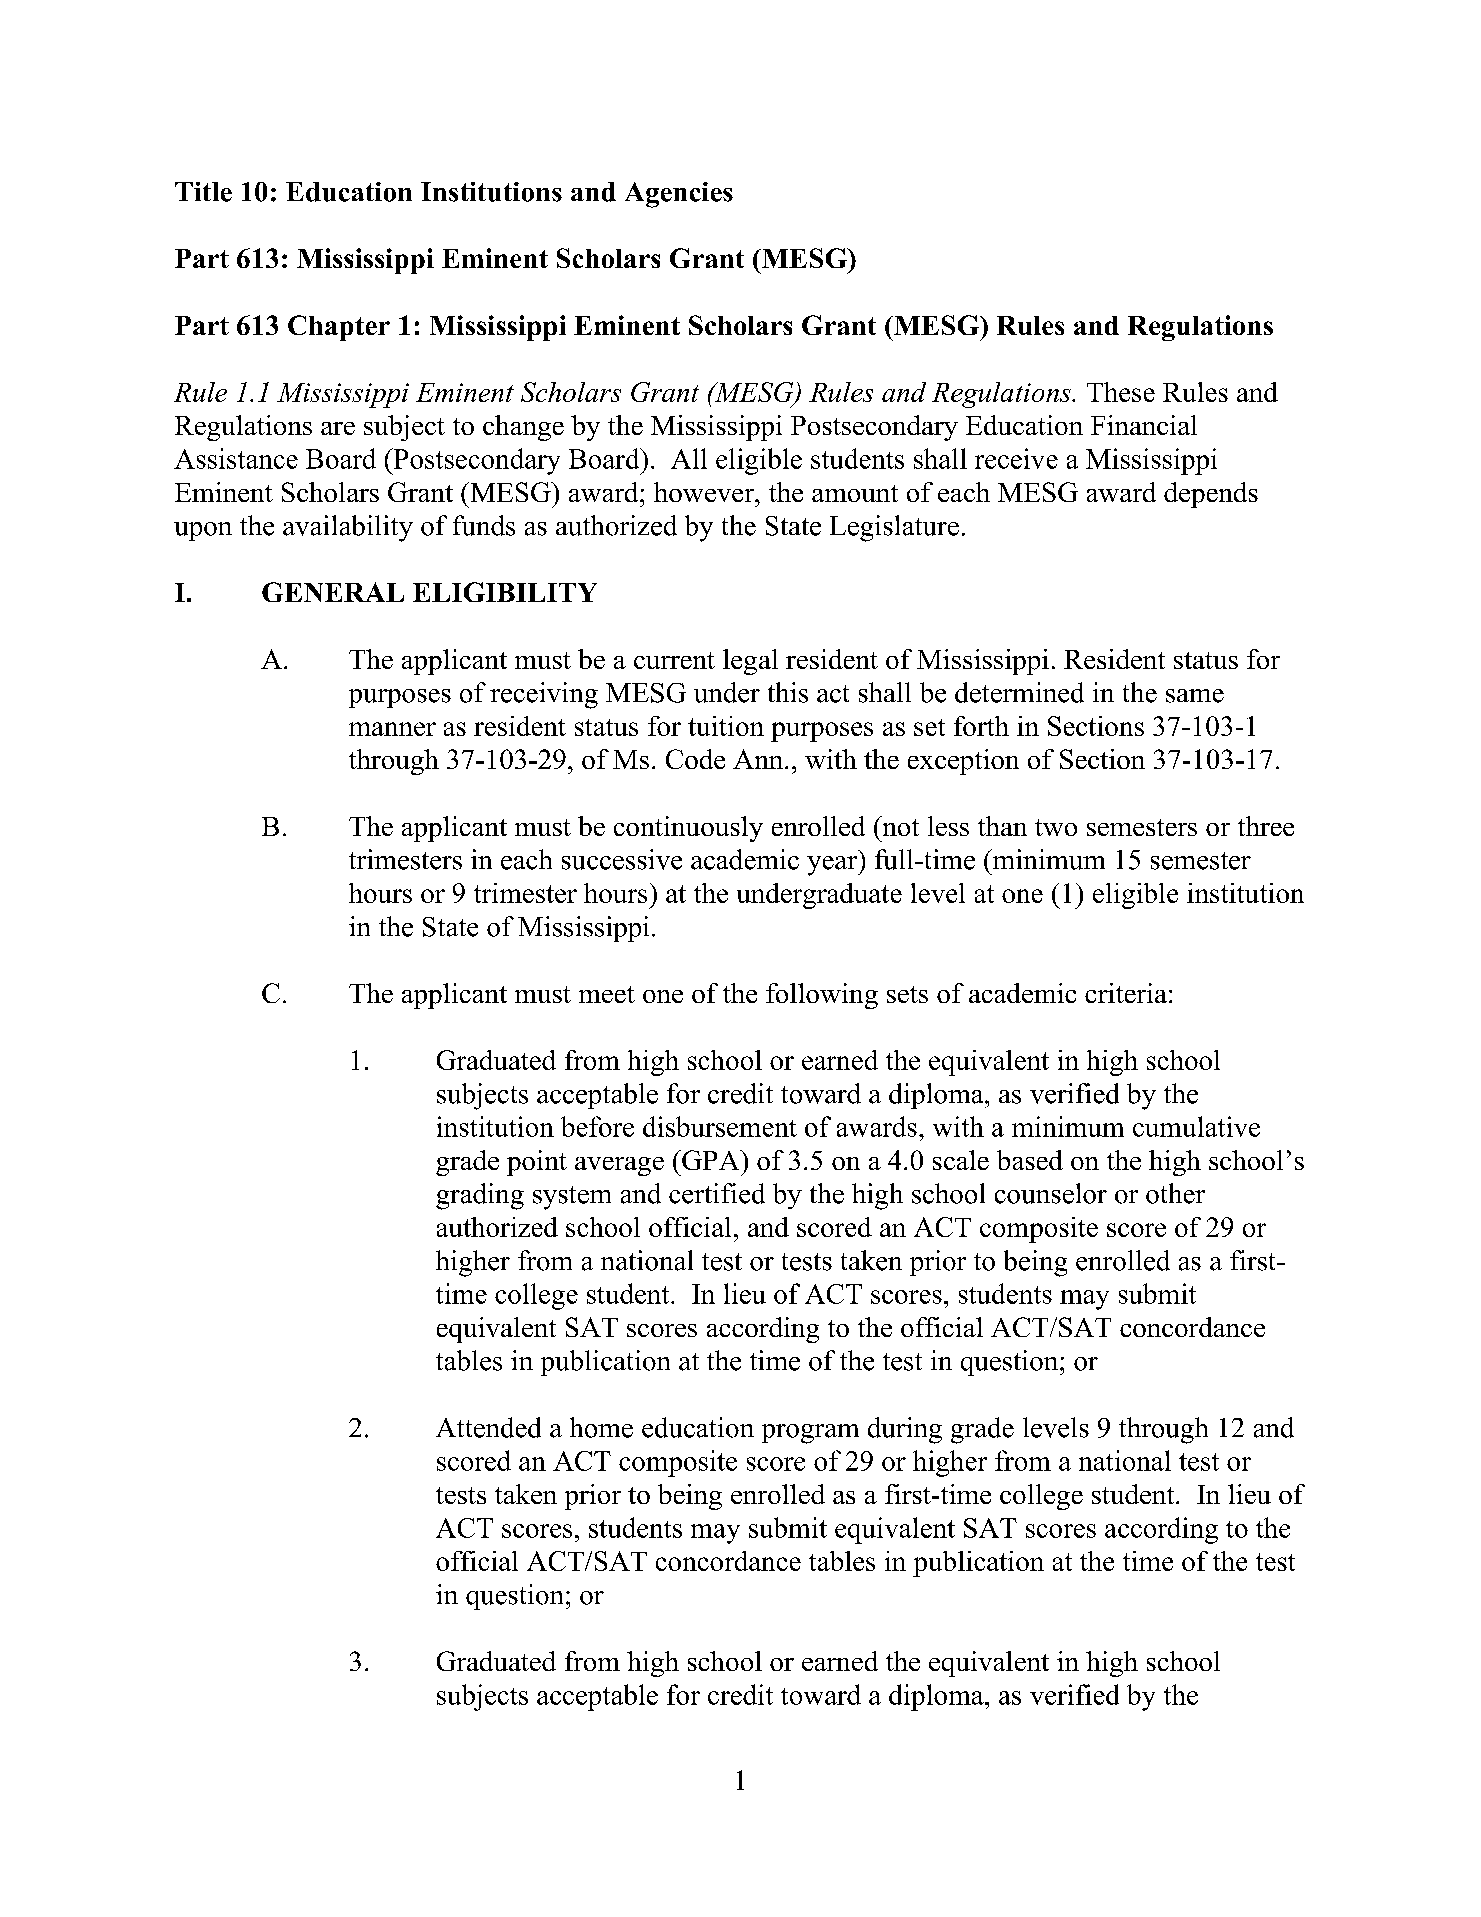  What do you see at coordinates (679, 195) in the screenshot?
I see `Agencies` at bounding box center [679, 195].
